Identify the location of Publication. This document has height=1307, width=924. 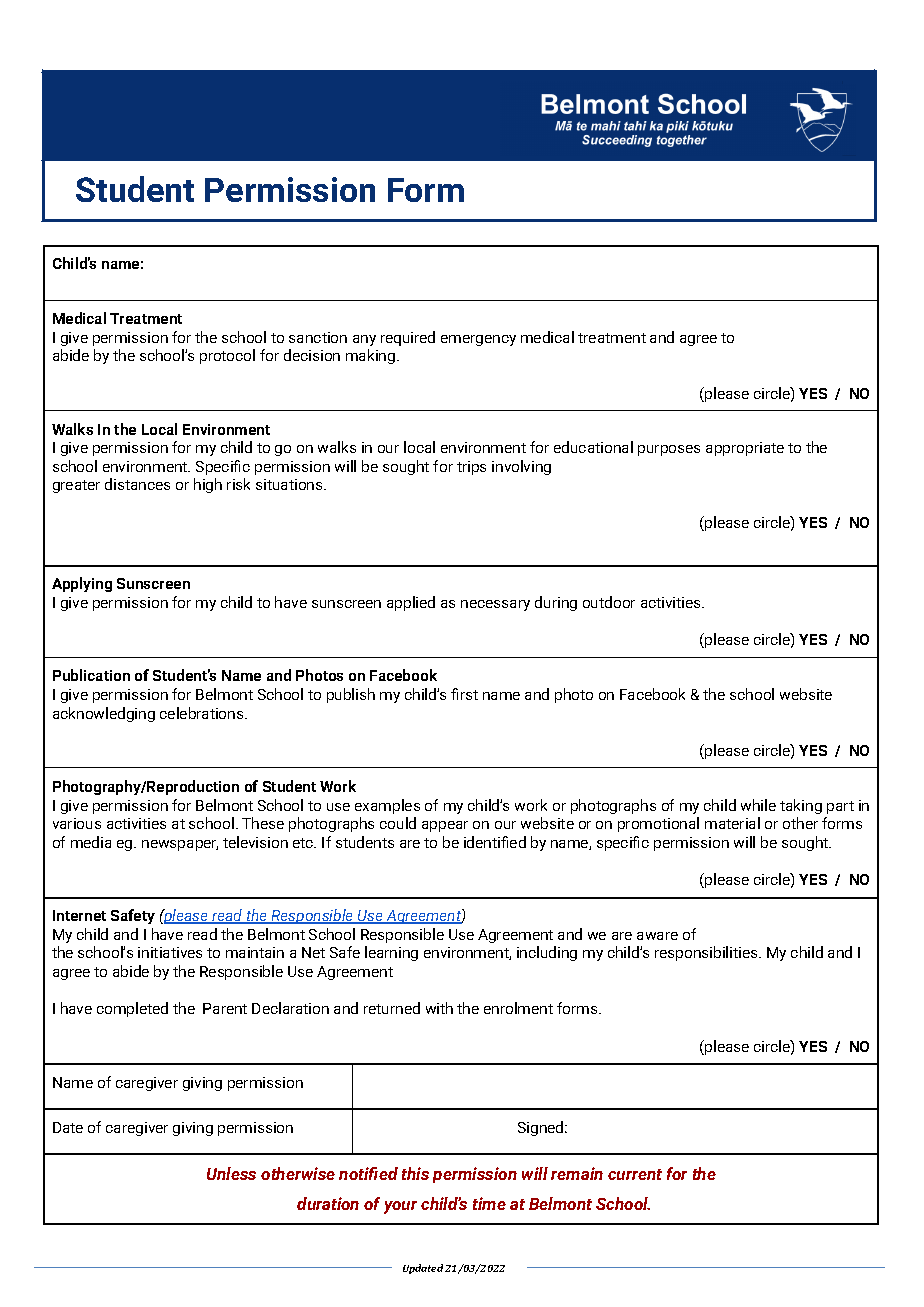
(91, 675).
